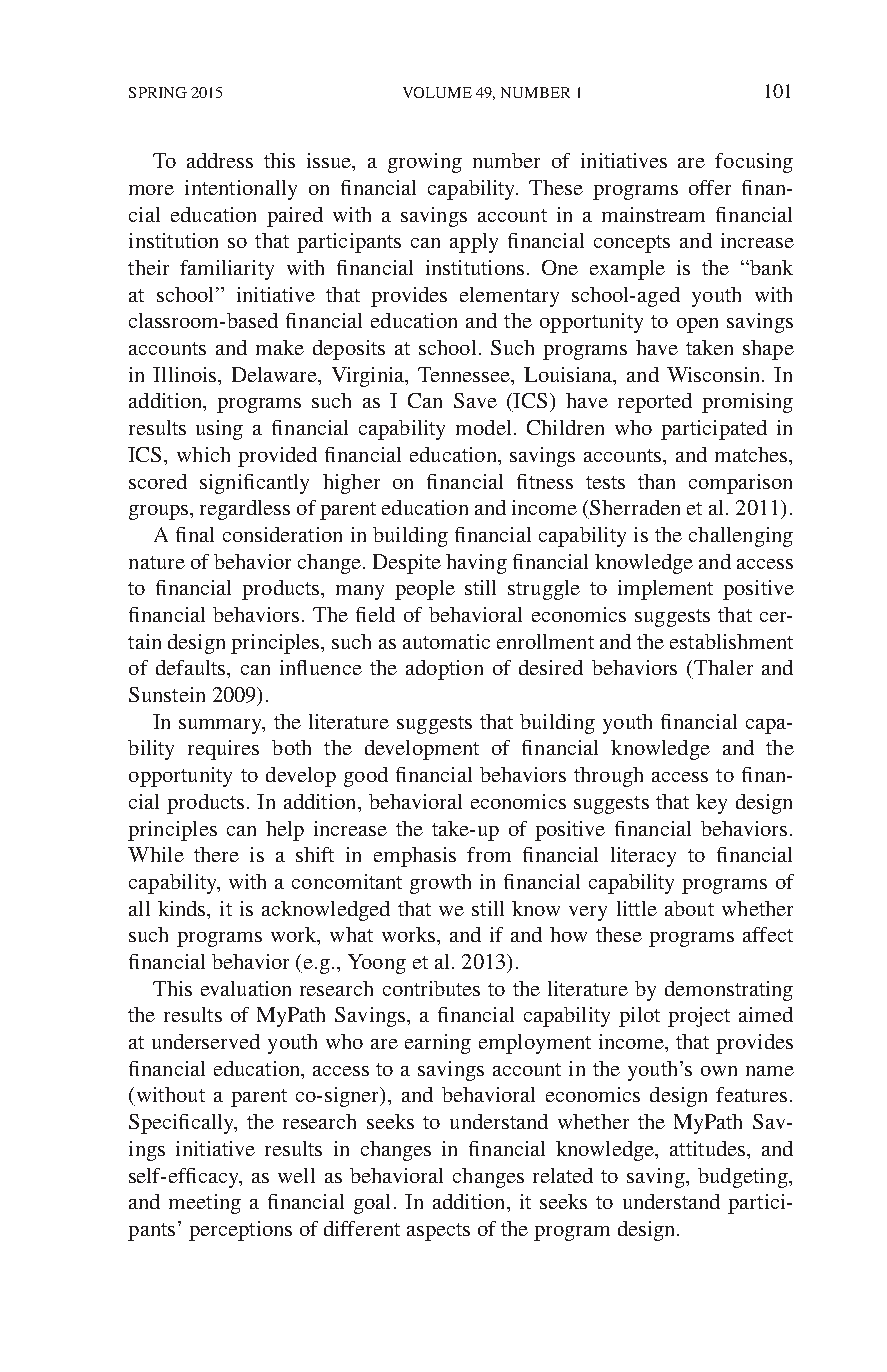 Image resolution: width=887 pixels, height=1372 pixels. I want to click on meeting, so click(205, 1204).
